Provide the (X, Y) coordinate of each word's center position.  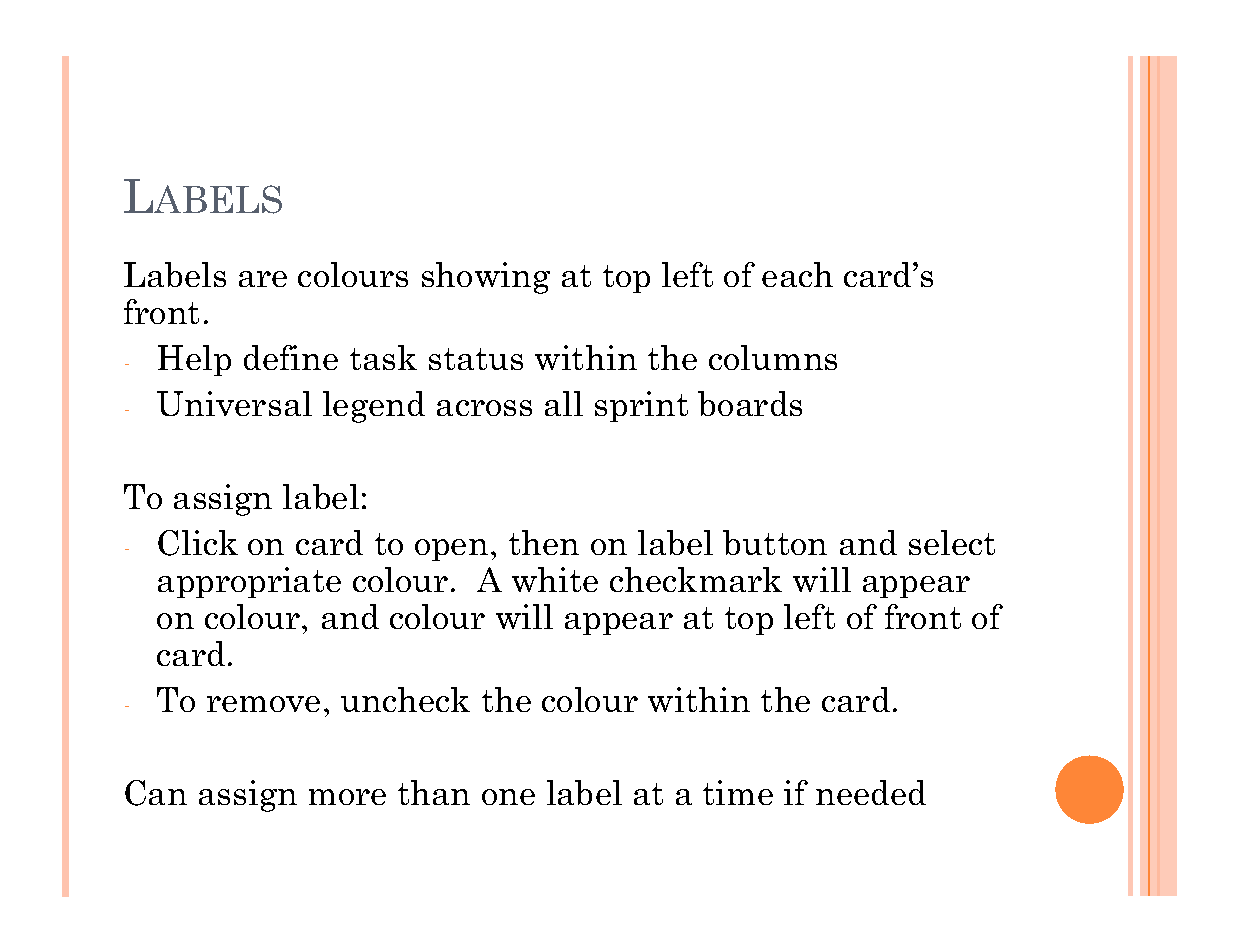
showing (486, 278)
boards (750, 403)
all (564, 403)
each (797, 274)
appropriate (249, 582)
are (263, 279)
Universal (234, 403)
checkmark (696, 579)
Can (156, 793)
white (555, 579)
